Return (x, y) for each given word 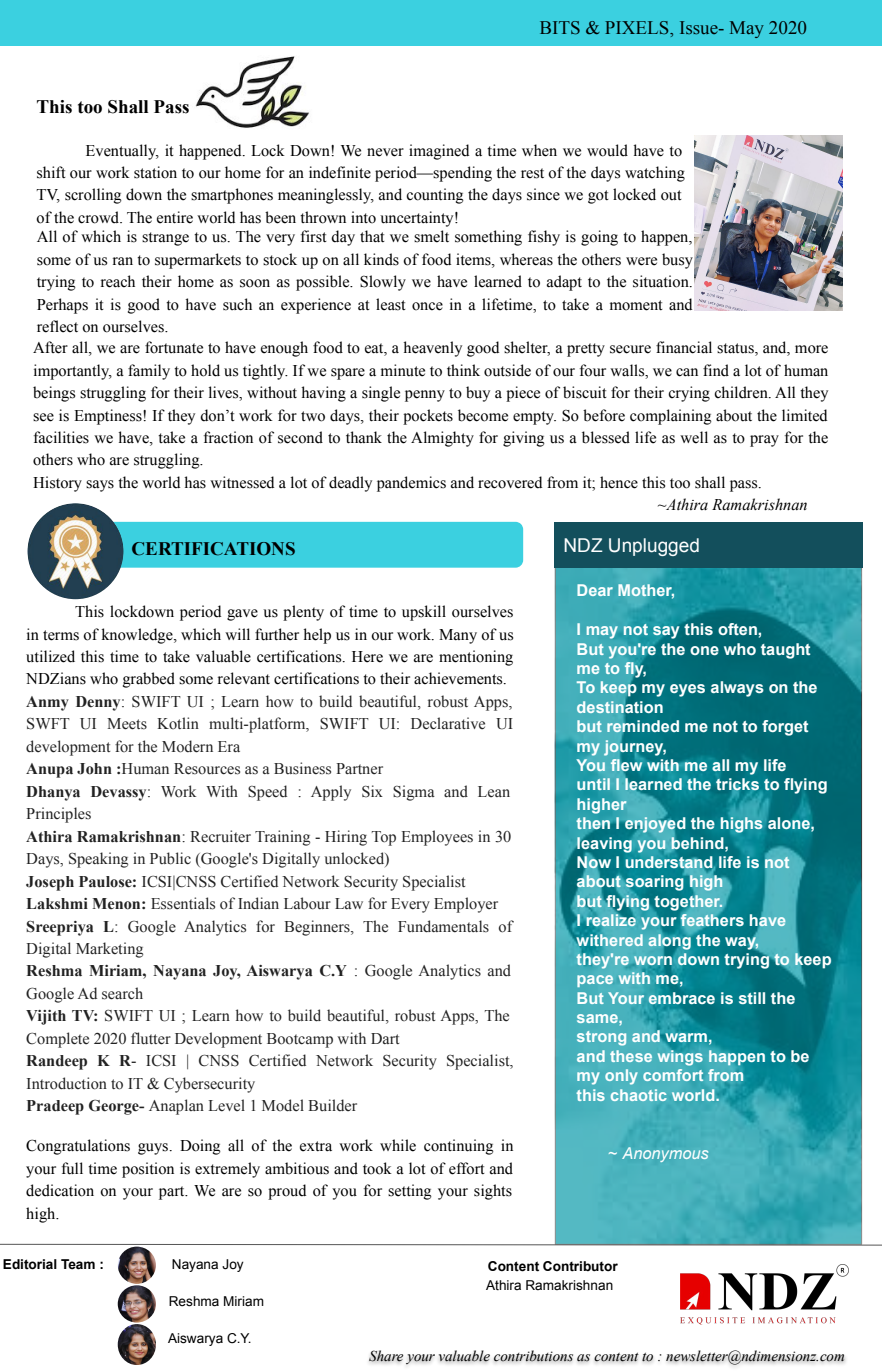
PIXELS (638, 28)
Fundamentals (443, 926)
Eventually (122, 152)
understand (670, 863)
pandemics (411, 484)
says (100, 486)
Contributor (580, 1266)
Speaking (98, 860)
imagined (439, 152)
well (694, 437)
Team (78, 1264)
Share (386, 1356)
